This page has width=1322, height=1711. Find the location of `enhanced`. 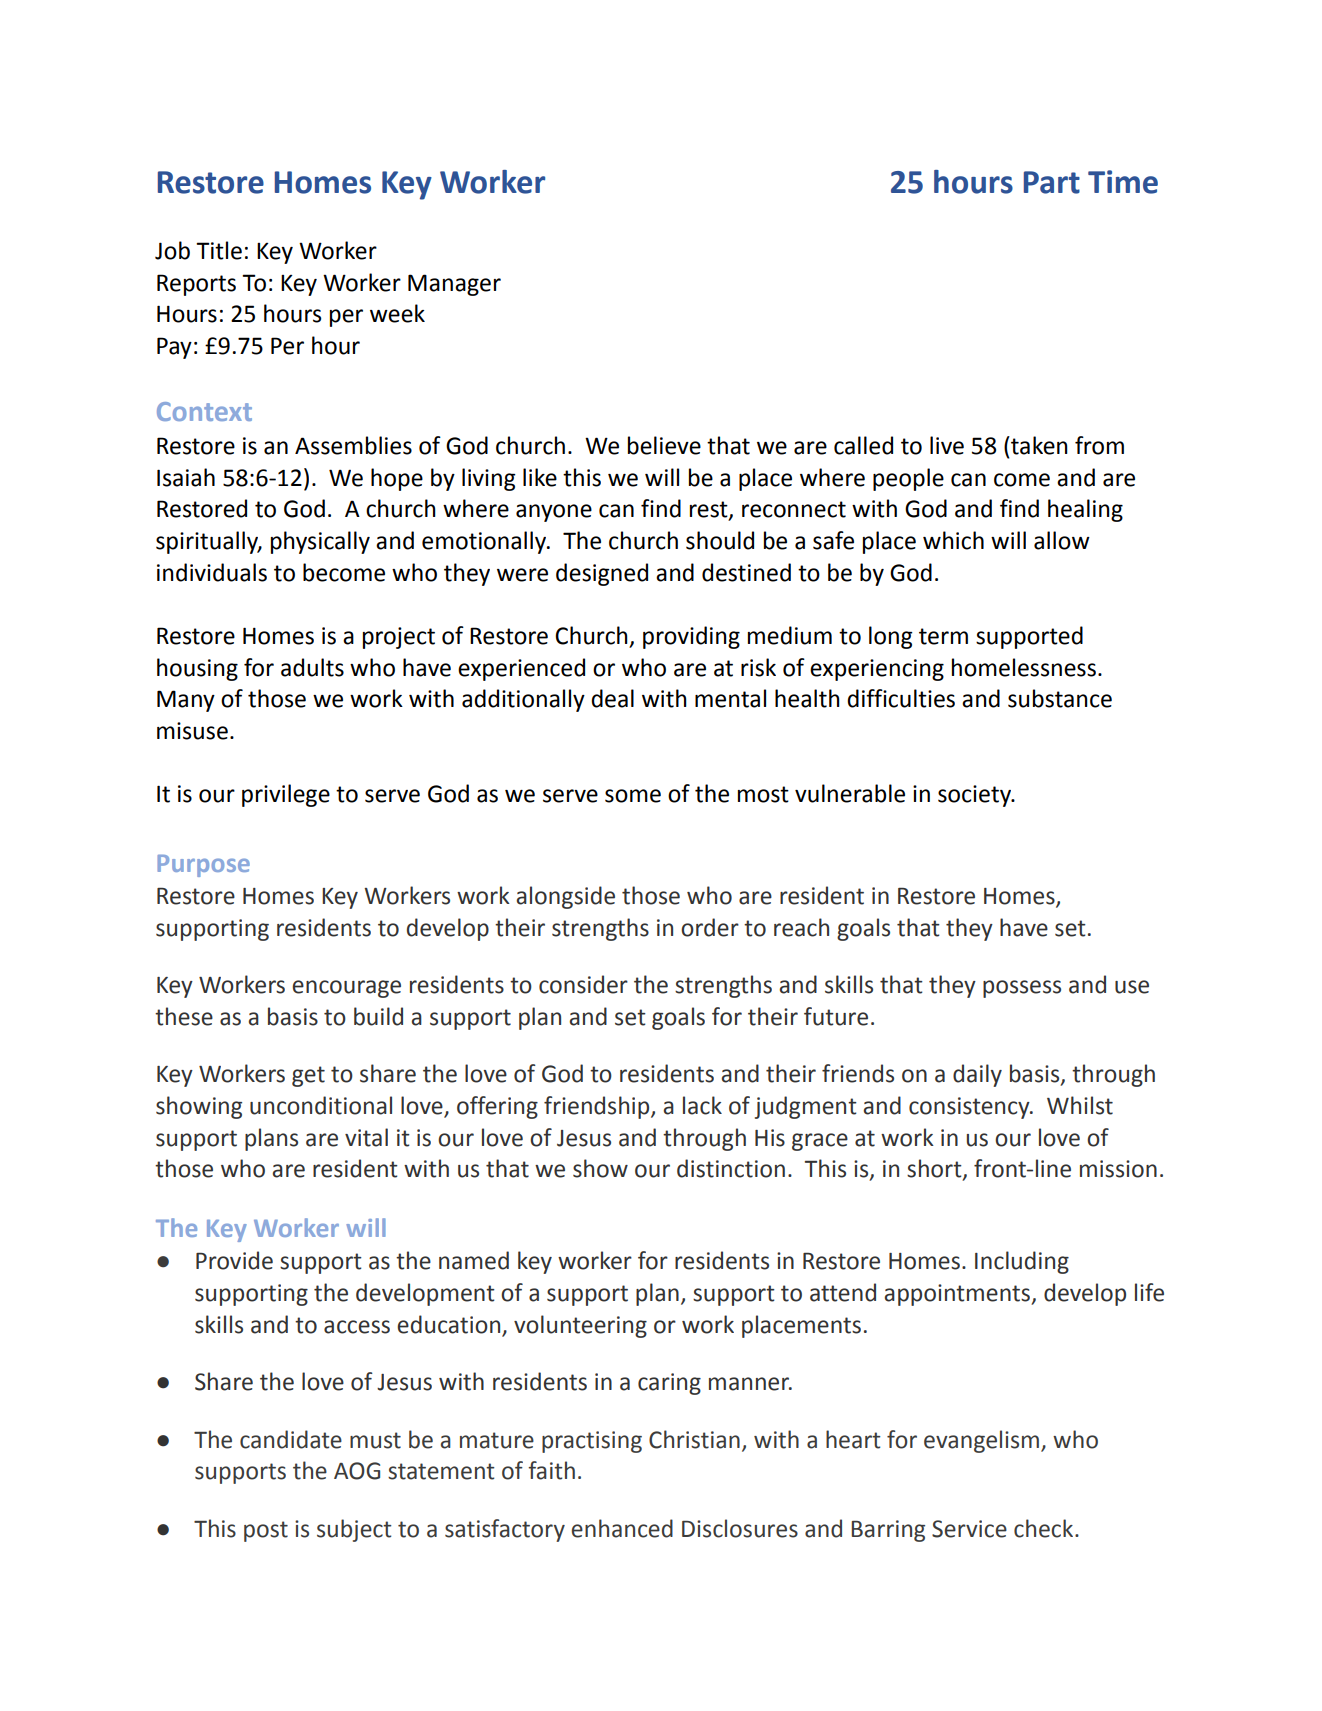

enhanced is located at coordinates (622, 1528).
